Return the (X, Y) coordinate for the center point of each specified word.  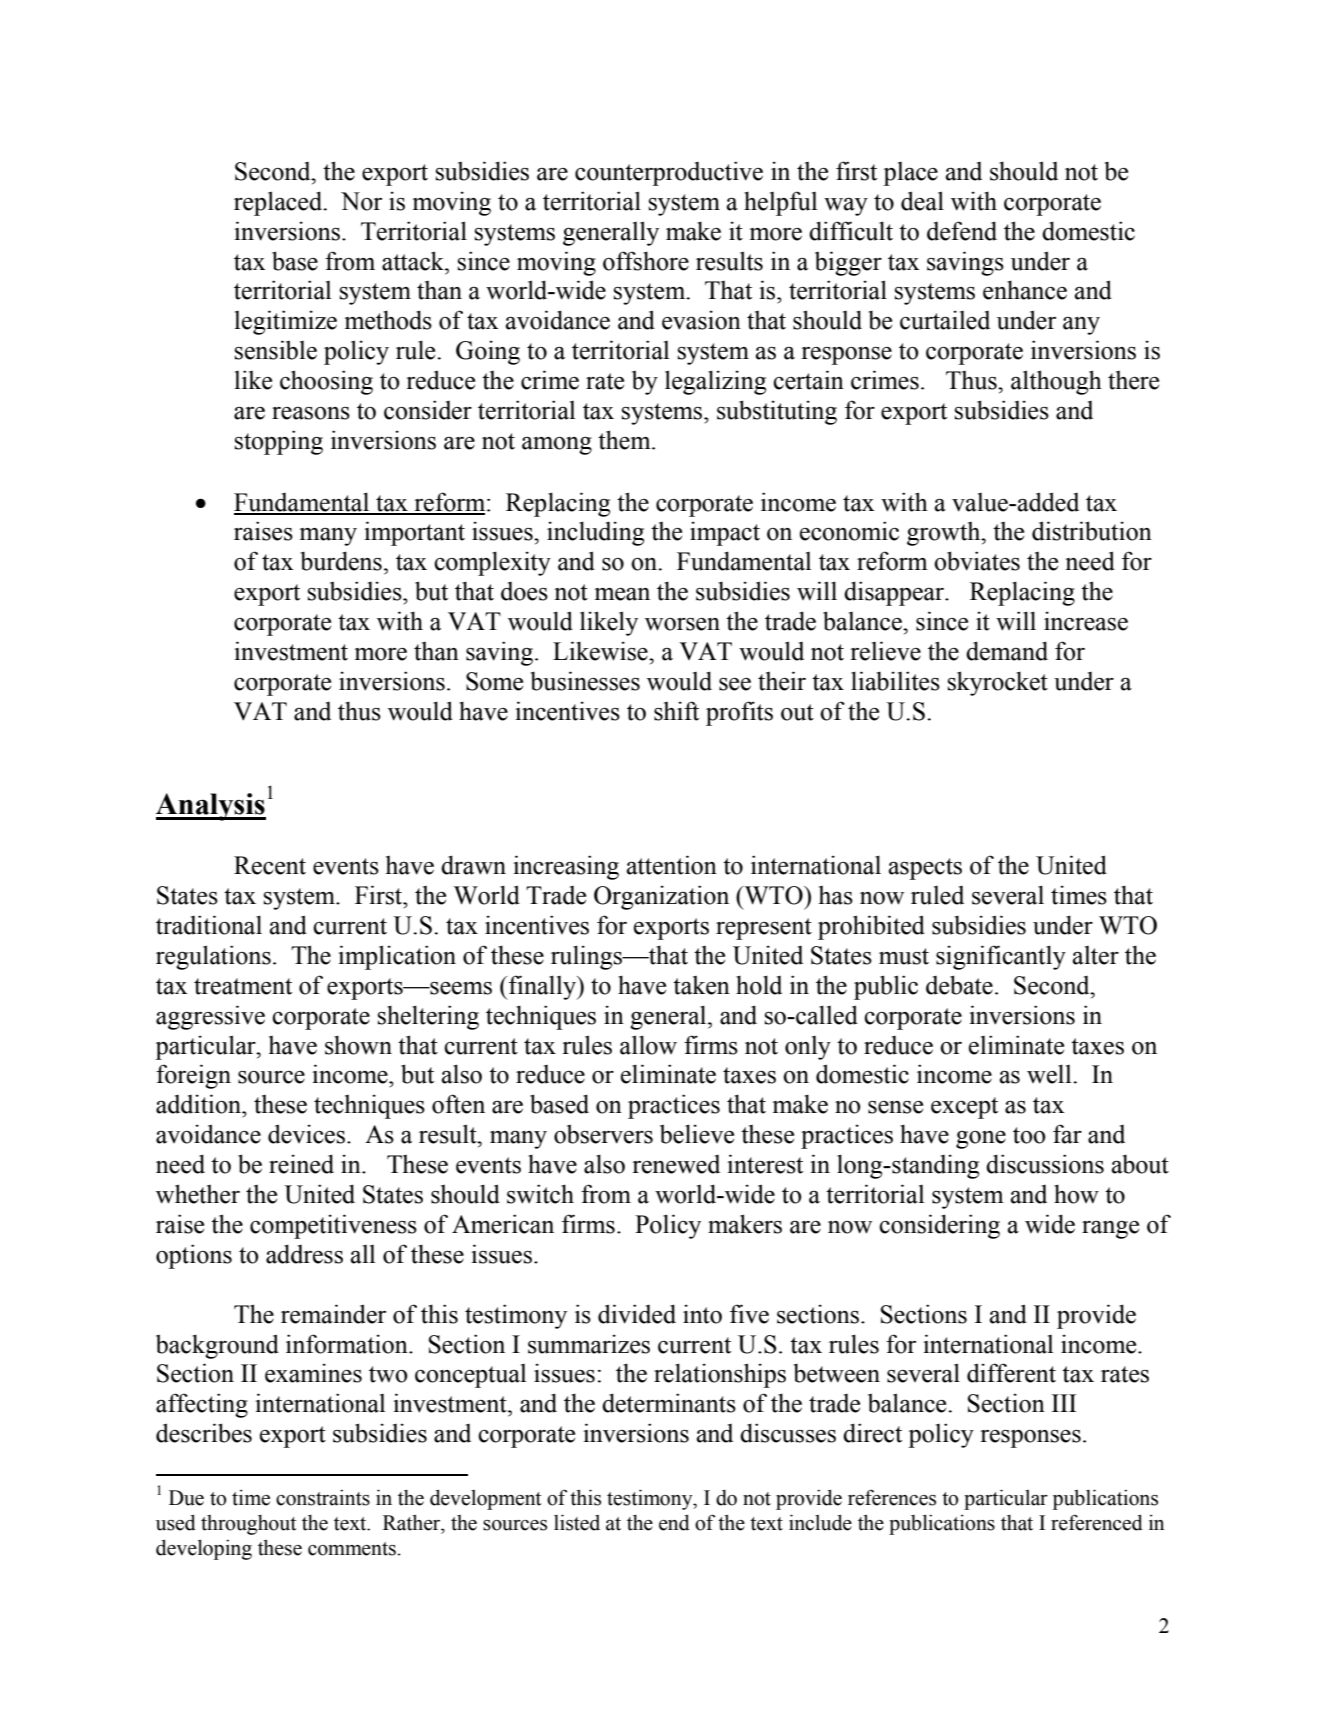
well (1050, 1074)
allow (648, 1045)
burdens (341, 561)
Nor (361, 201)
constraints (323, 1498)
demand (1007, 651)
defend (962, 231)
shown (358, 1045)
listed (577, 1522)
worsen (682, 624)
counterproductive (669, 173)
